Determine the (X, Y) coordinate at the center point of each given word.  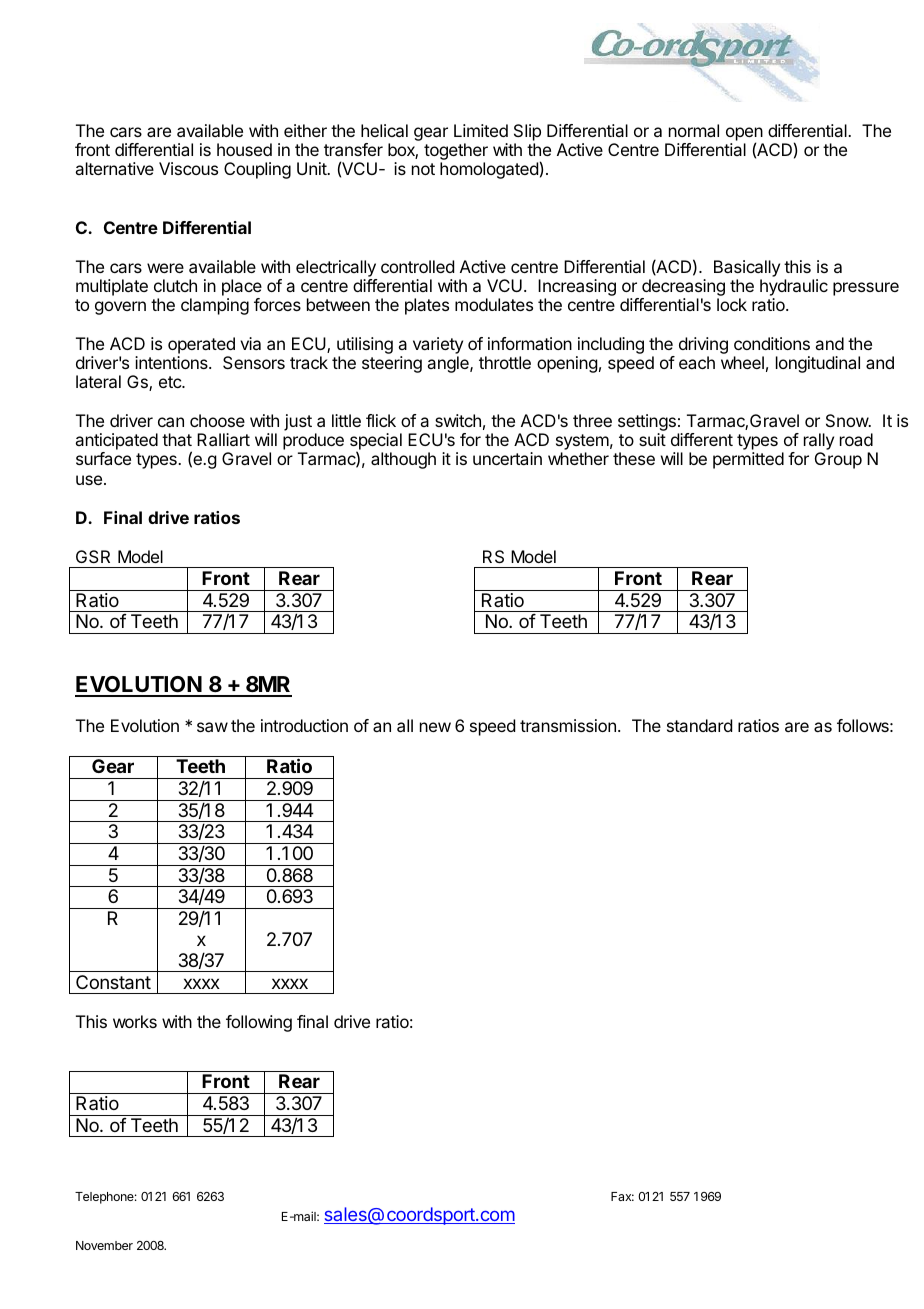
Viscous (188, 168)
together (456, 153)
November (104, 1245)
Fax (622, 1196)
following (259, 1023)
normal (694, 130)
